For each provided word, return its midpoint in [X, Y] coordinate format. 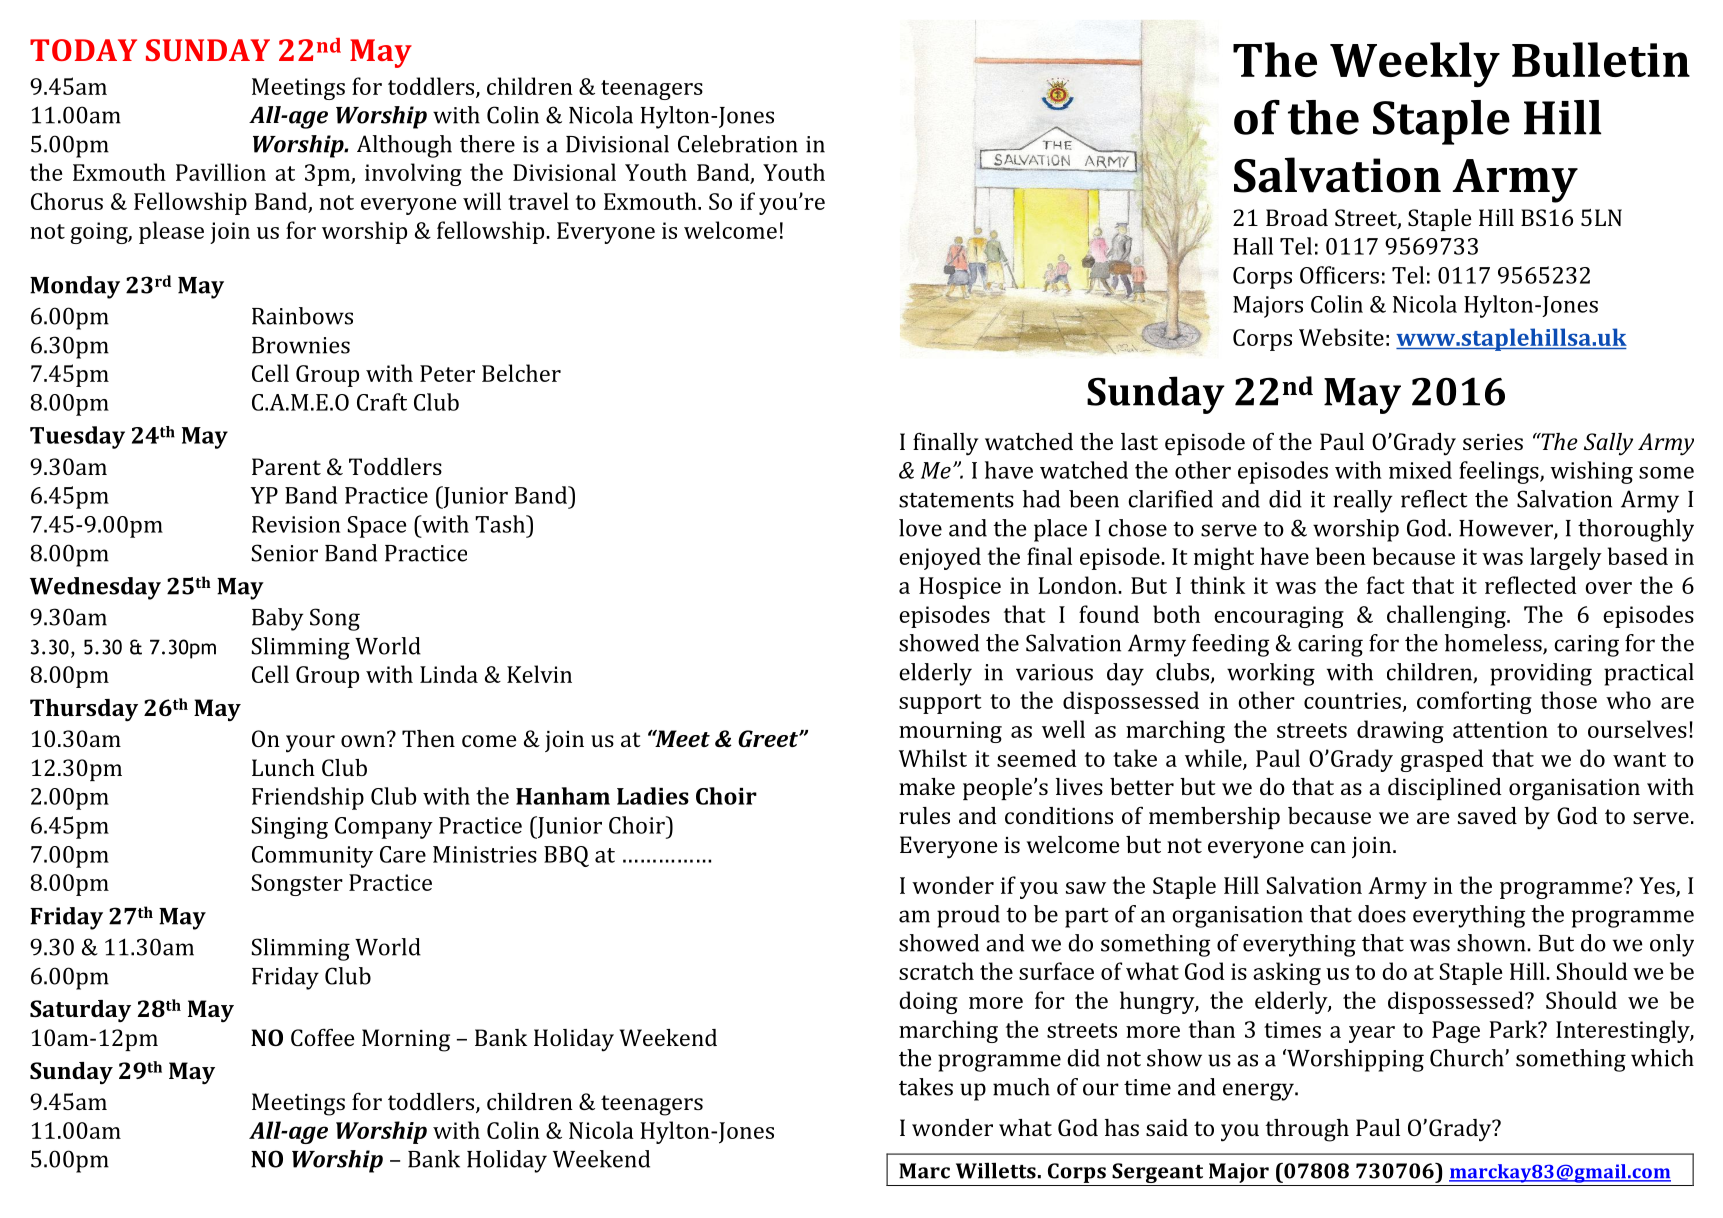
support [940, 704]
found [1109, 614]
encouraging [1279, 617]
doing [928, 1002]
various [1054, 672]
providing [1541, 674]
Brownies [301, 345]
